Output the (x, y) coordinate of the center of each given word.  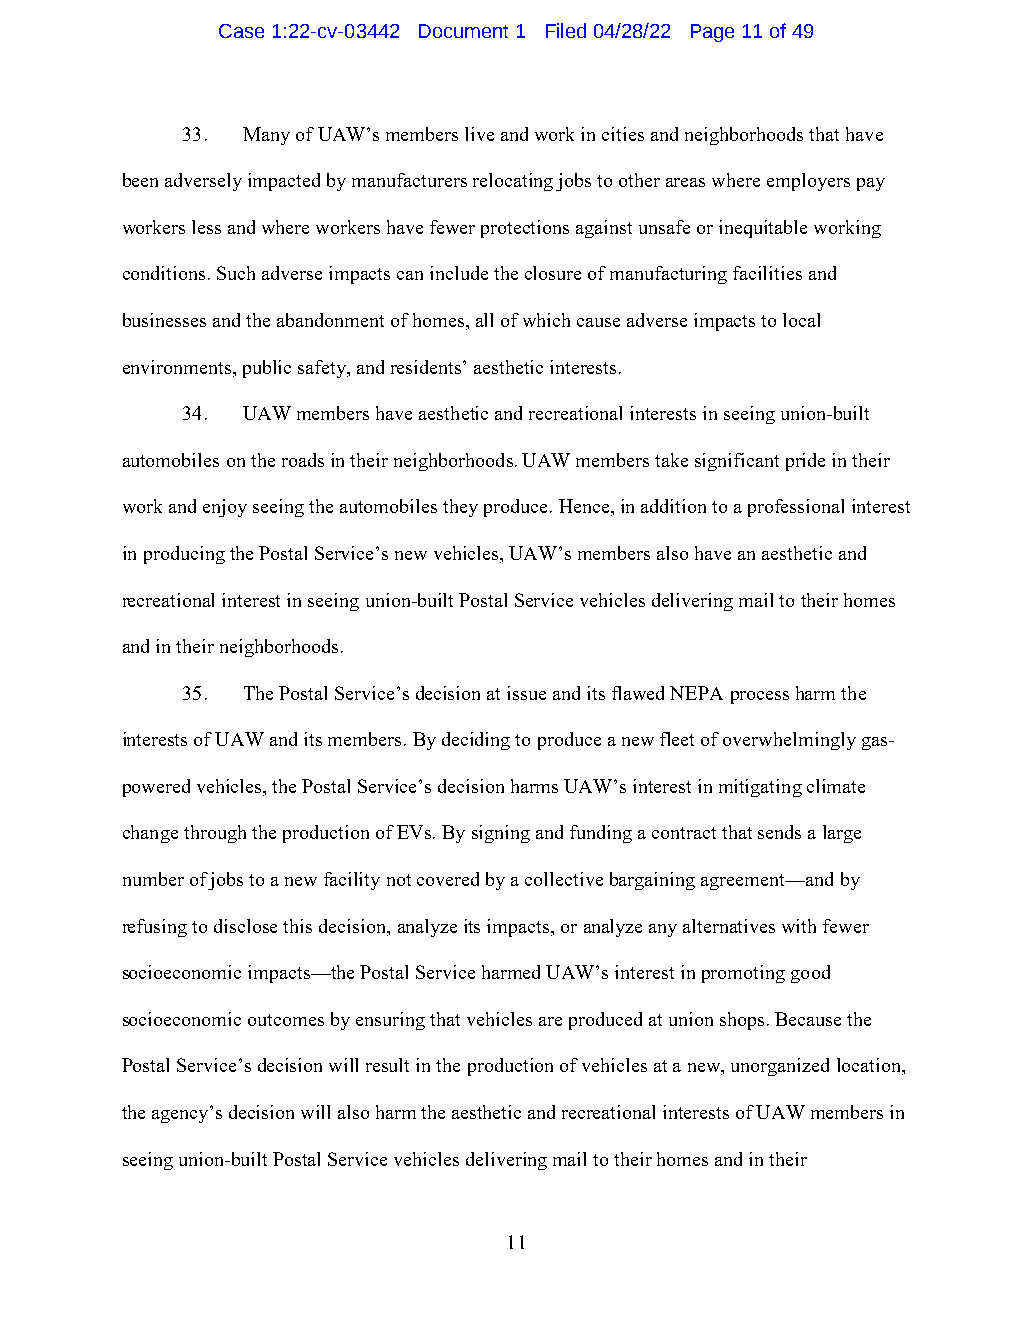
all (484, 320)
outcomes (286, 1020)
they (460, 508)
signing (501, 834)
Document (463, 31)
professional (796, 508)
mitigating (760, 788)
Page (712, 33)
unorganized (780, 1067)
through (215, 834)
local (801, 320)
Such (236, 273)
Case (241, 31)
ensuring (390, 1021)
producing (184, 555)
